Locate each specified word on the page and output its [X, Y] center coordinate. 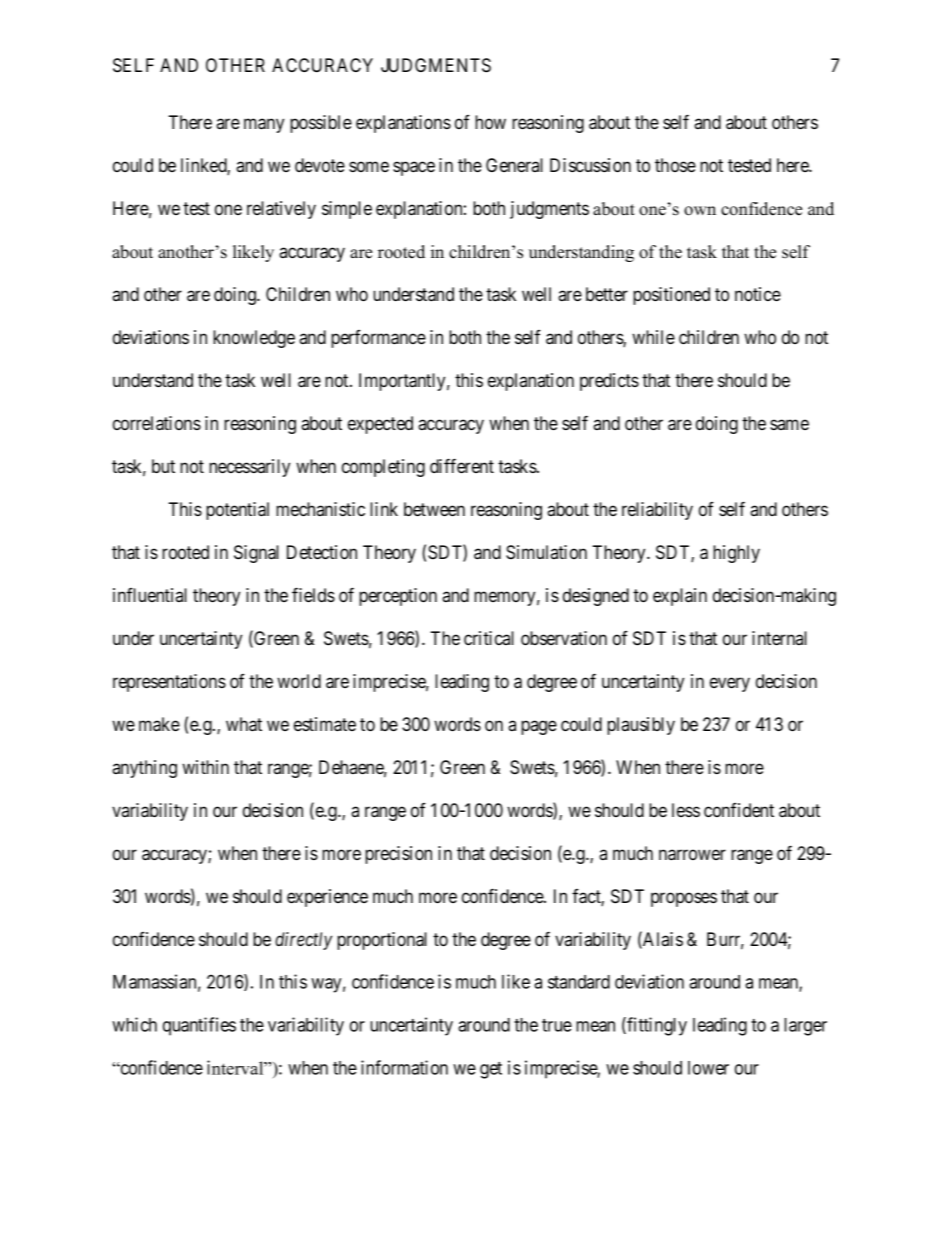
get [491, 1070]
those [675, 165]
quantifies [199, 1026]
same [789, 424]
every [730, 684]
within [205, 767]
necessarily [249, 468]
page [539, 727]
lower [708, 1068]
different [462, 465]
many [264, 125]
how [490, 122]
